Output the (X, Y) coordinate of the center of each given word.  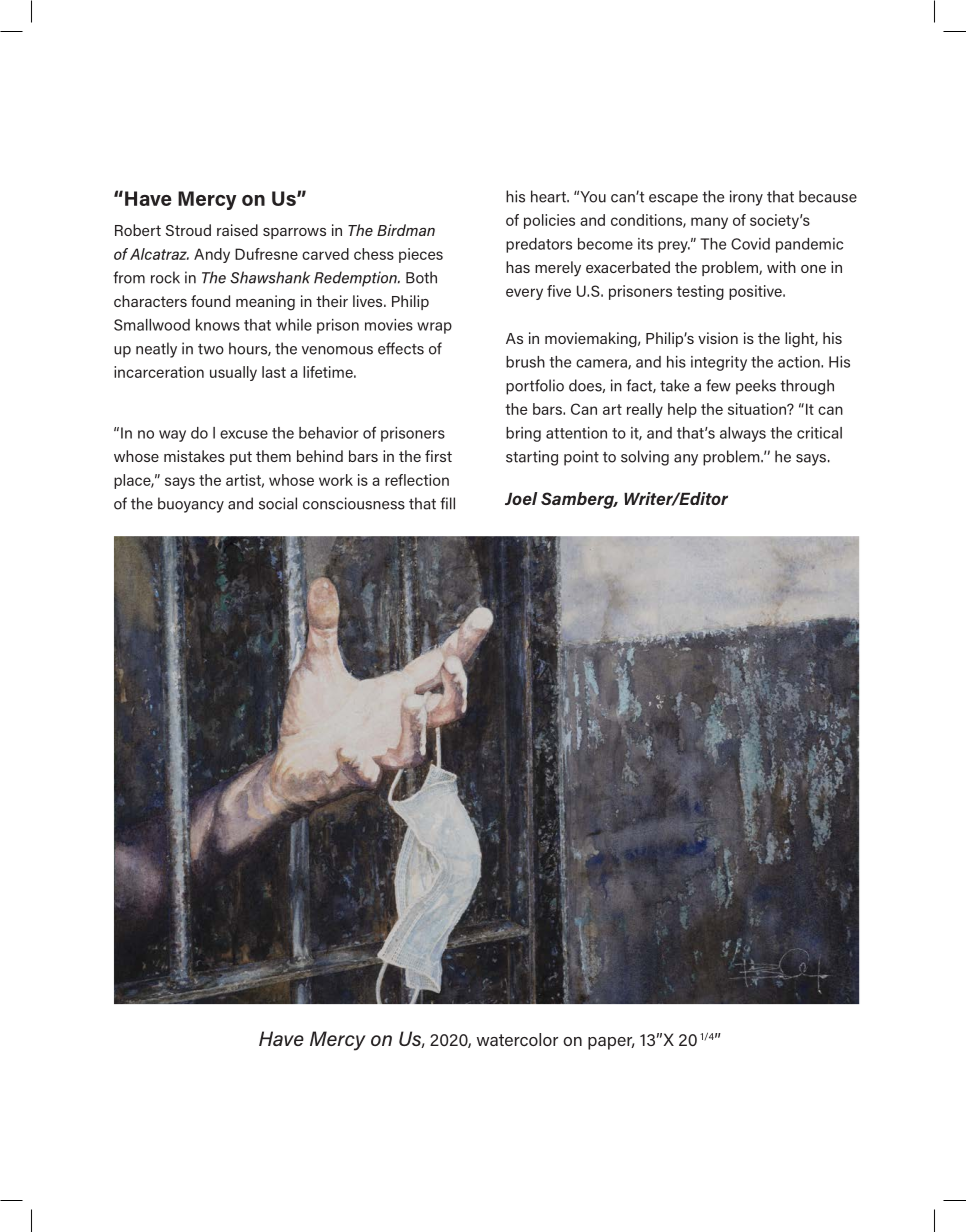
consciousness (354, 503)
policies (549, 221)
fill (447, 503)
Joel (521, 498)
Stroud (188, 230)
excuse (244, 434)
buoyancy (191, 505)
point (581, 458)
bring (523, 434)
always (743, 434)
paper (611, 1043)
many (709, 223)
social (278, 503)
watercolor (517, 1039)
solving (645, 458)
